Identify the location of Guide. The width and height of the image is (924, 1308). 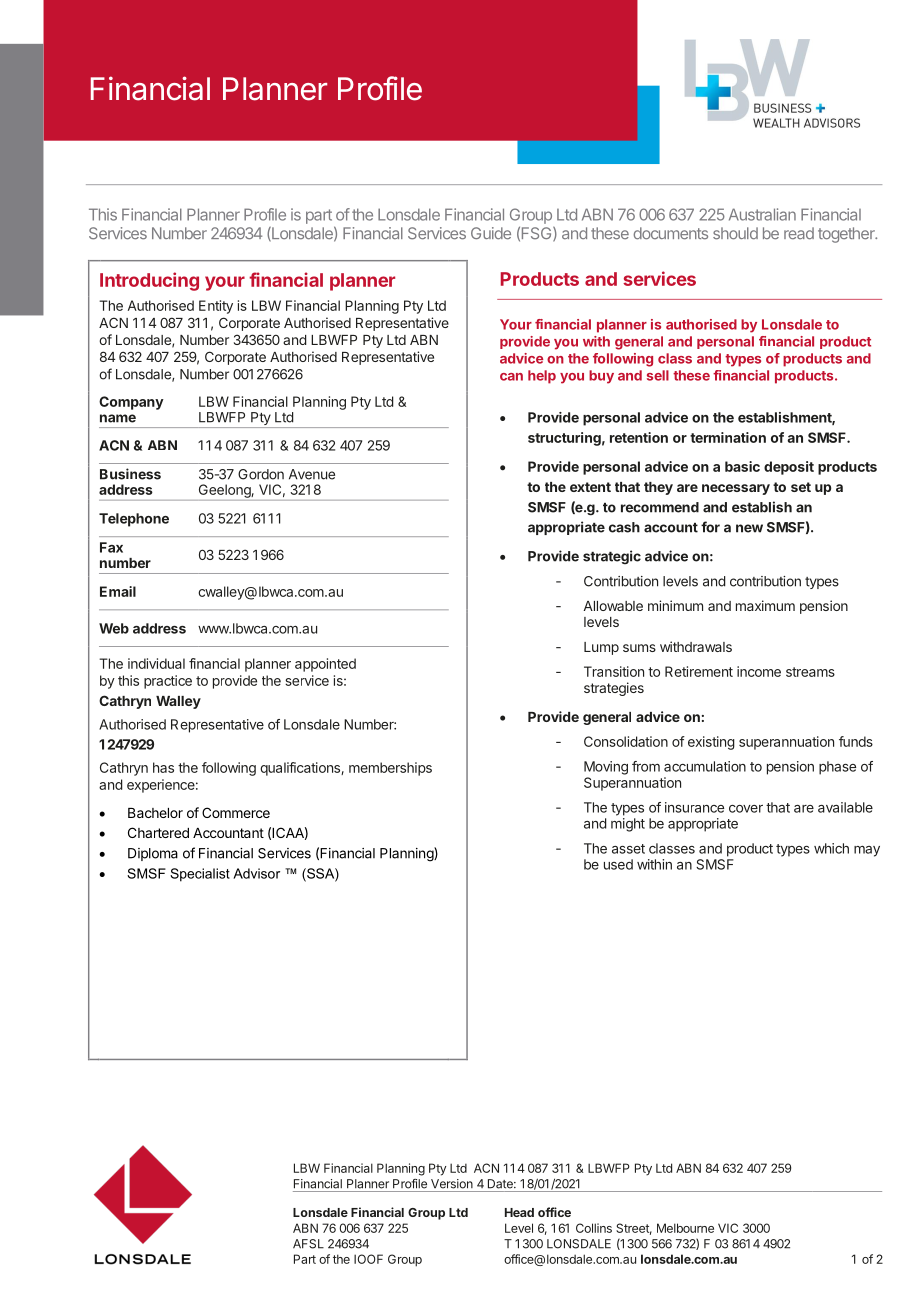
(491, 233).
